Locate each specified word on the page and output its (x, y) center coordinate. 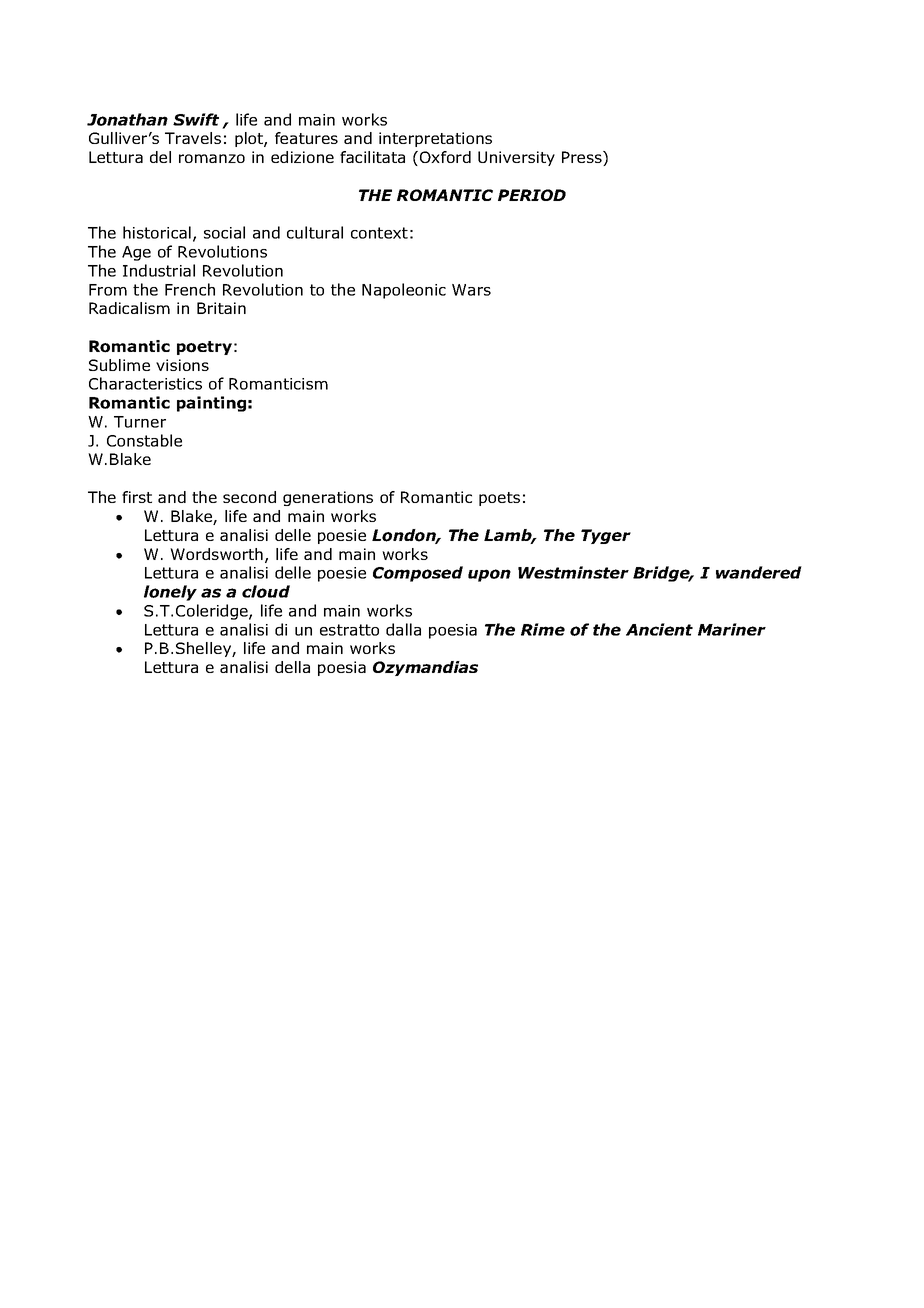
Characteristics (145, 383)
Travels (193, 138)
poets (499, 499)
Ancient (659, 629)
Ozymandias (425, 668)
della (292, 667)
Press (583, 158)
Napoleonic (404, 291)
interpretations (435, 139)
